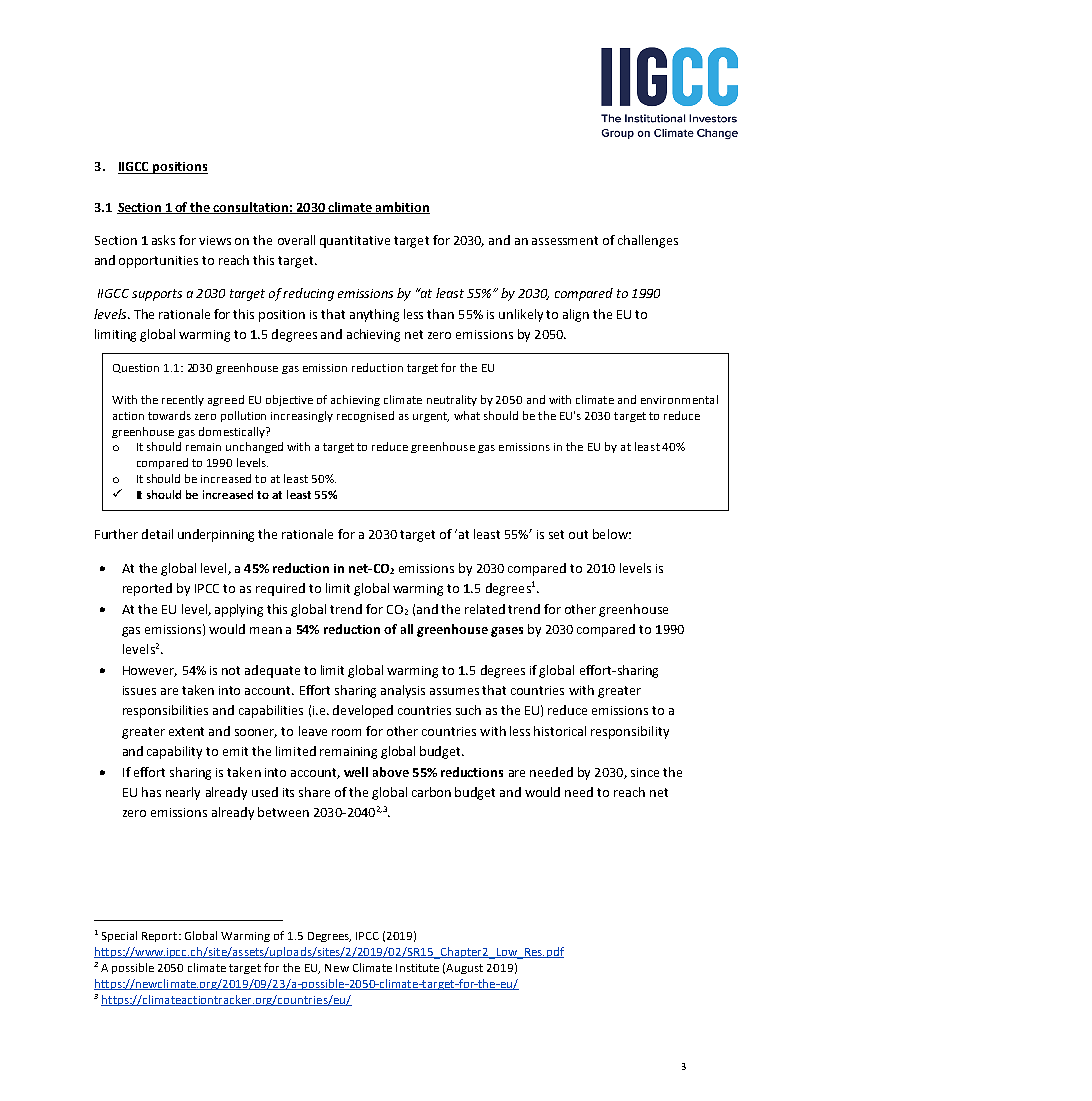 The width and height of the page is (1092, 1101). Describe the element at coordinates (403, 691) in the page. I see `analysis` at that location.
